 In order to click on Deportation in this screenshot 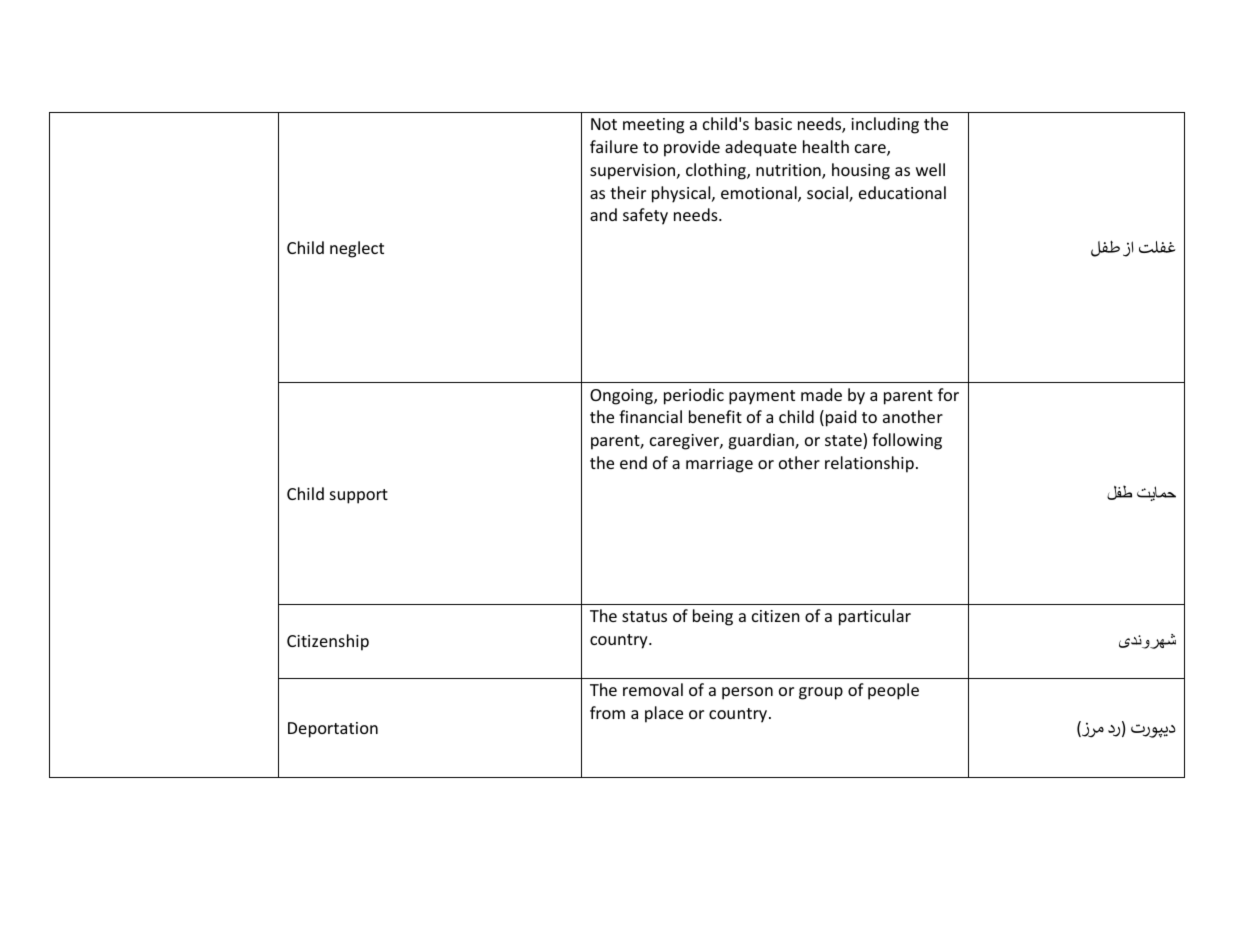, I will do `click(333, 730)`.
